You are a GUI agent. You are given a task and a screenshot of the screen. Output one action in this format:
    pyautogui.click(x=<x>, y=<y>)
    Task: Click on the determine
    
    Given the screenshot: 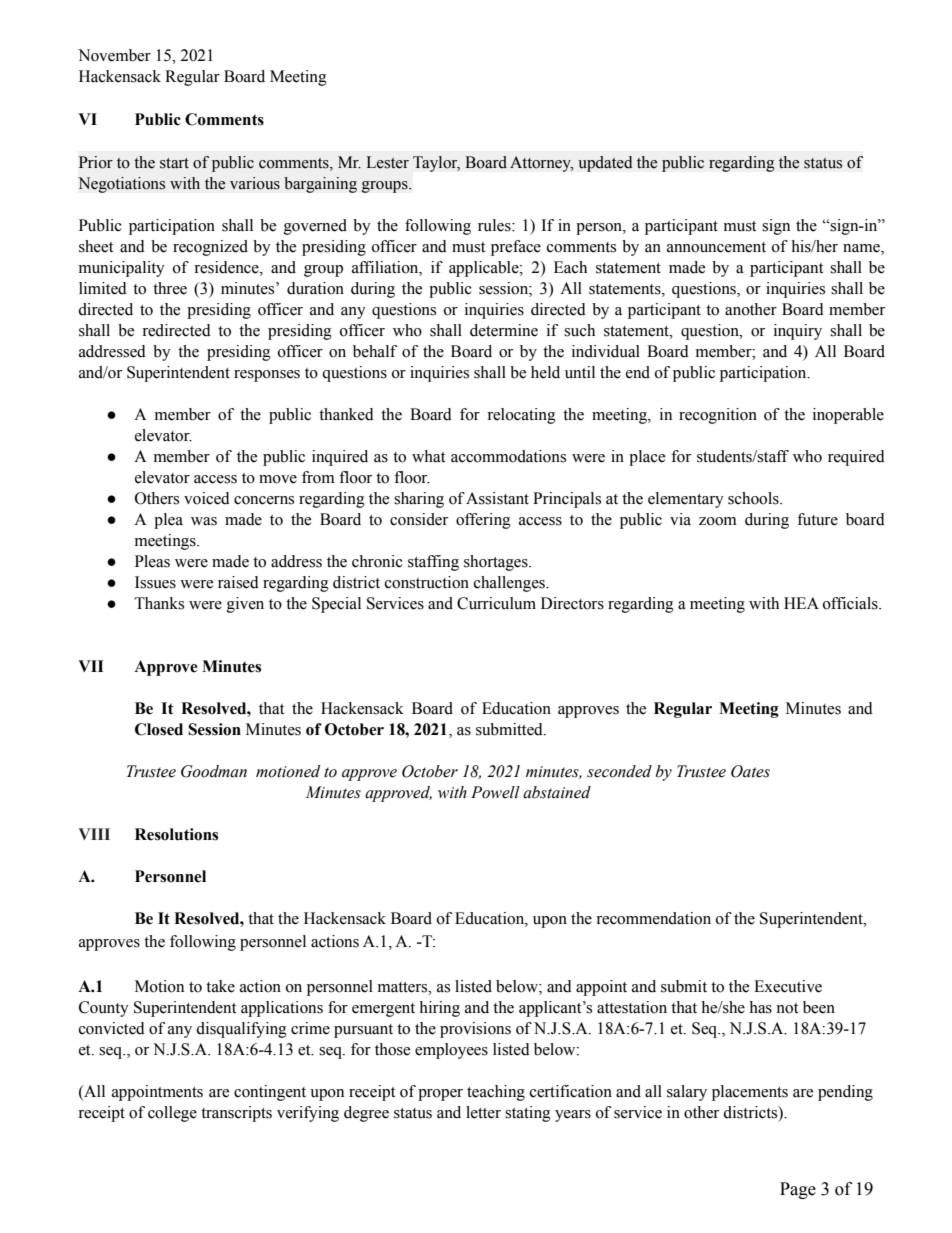 What is the action you would take?
    pyautogui.click(x=504, y=330)
